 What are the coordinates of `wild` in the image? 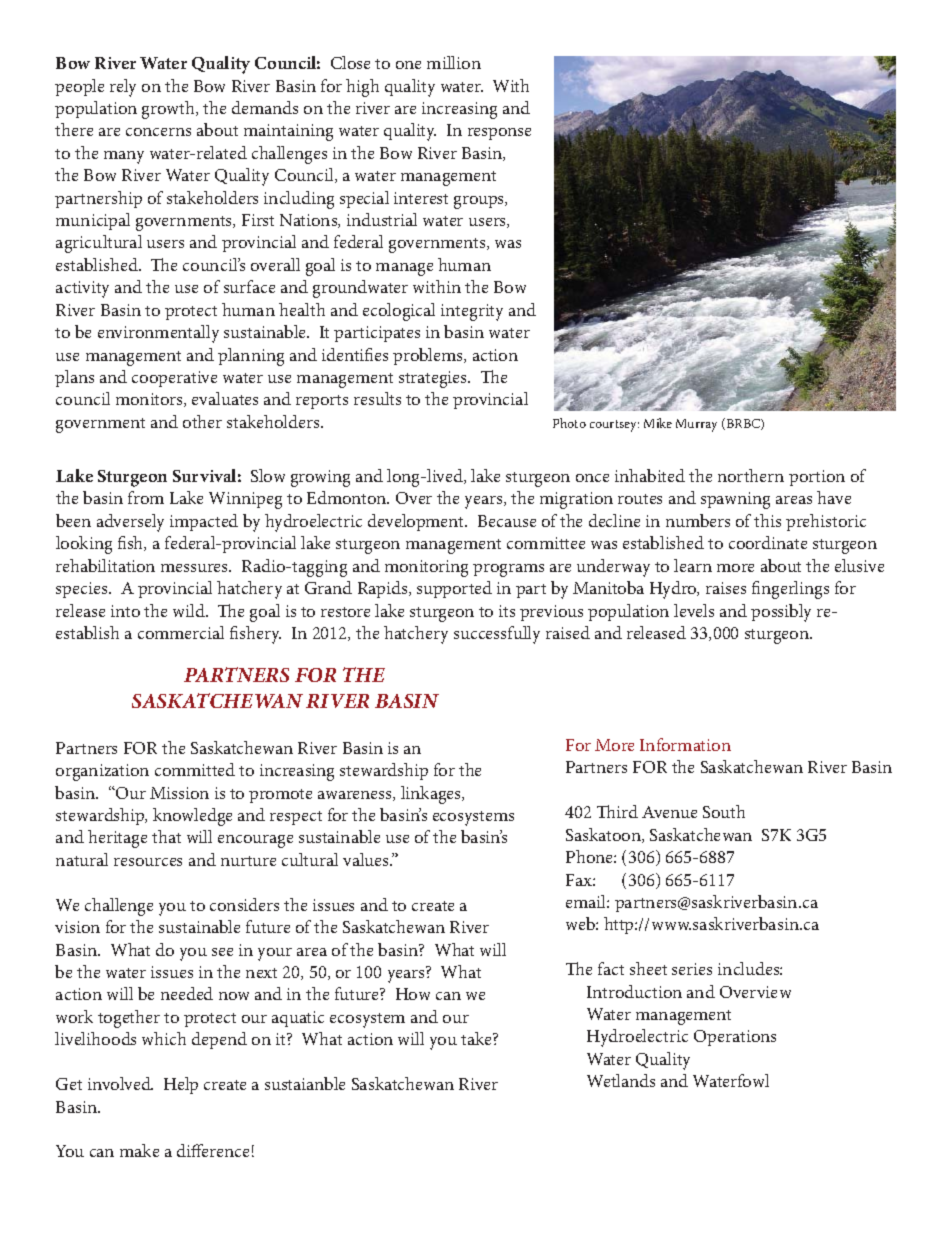 It's located at (190, 610).
